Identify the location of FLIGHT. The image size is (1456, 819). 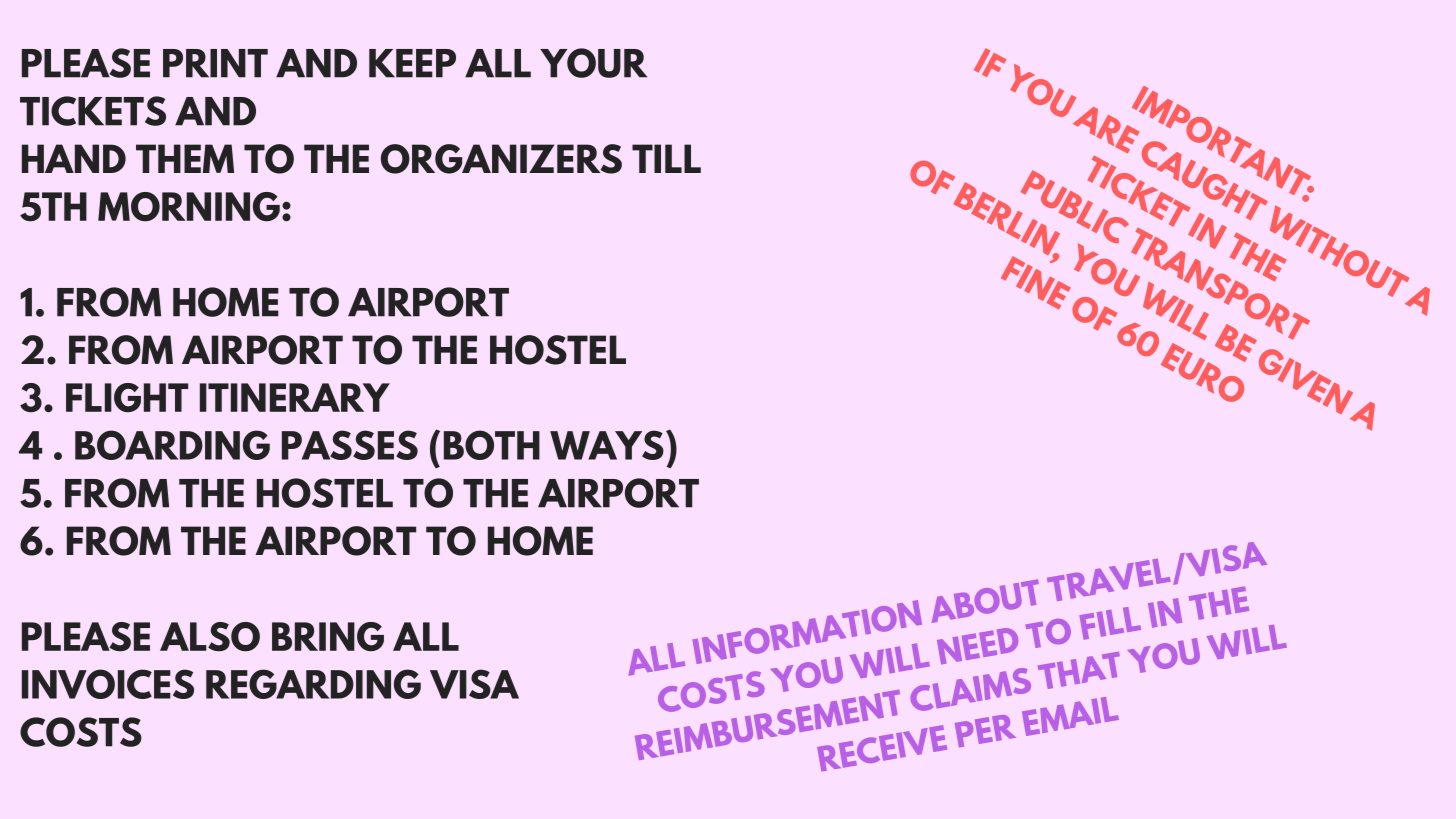
(127, 398).
